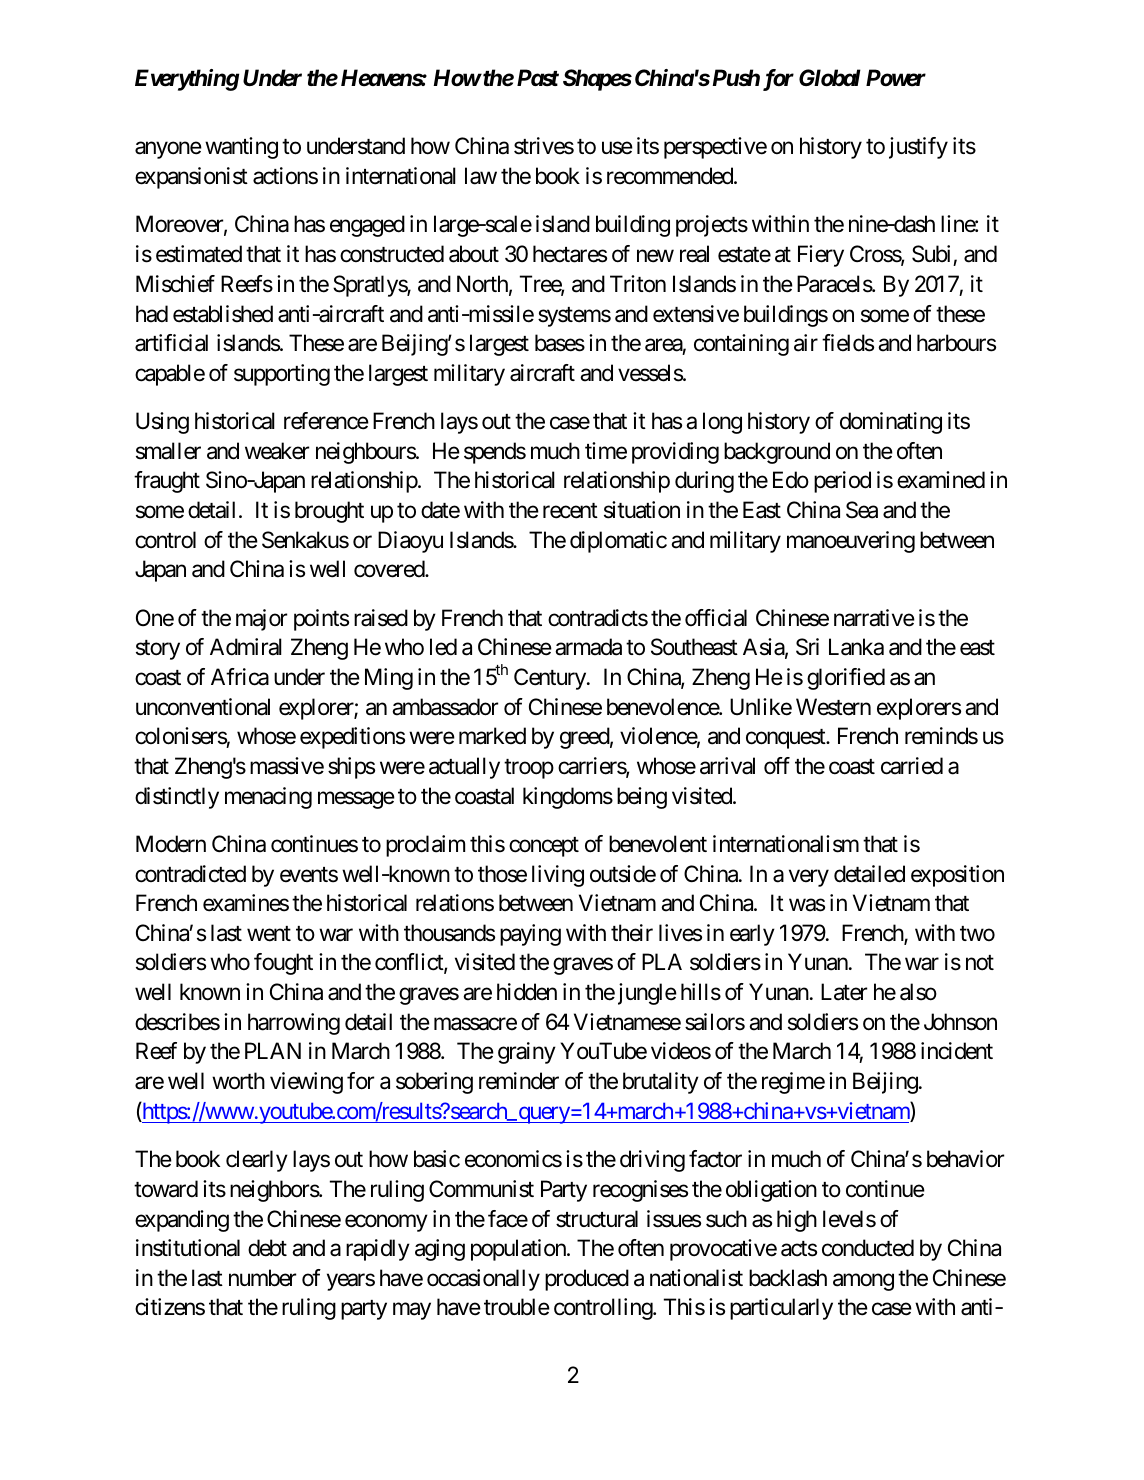  I want to click on carried, so click(912, 766).
